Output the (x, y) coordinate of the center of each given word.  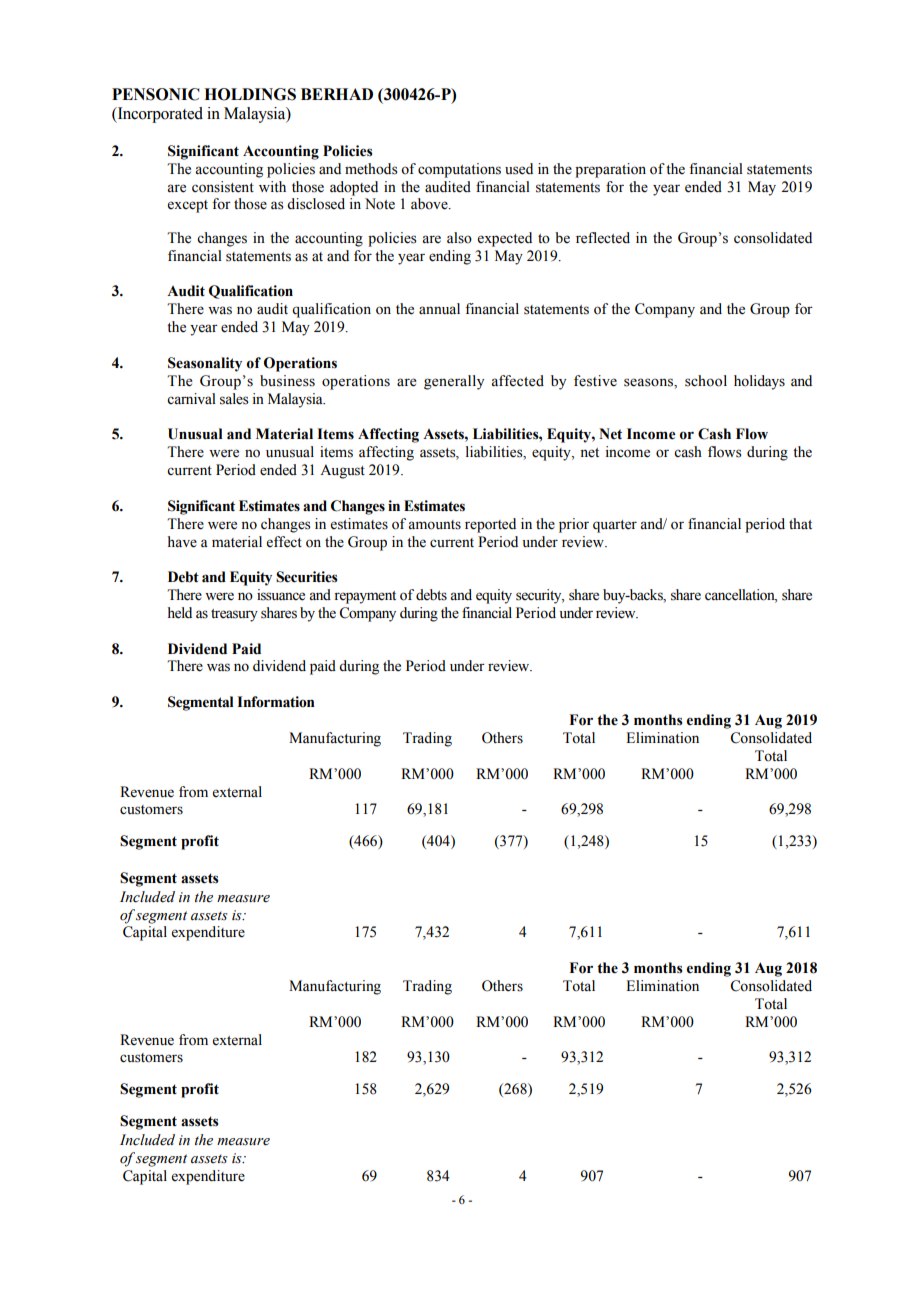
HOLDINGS (250, 94)
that (800, 523)
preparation (610, 170)
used (519, 169)
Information (276, 702)
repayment (365, 597)
